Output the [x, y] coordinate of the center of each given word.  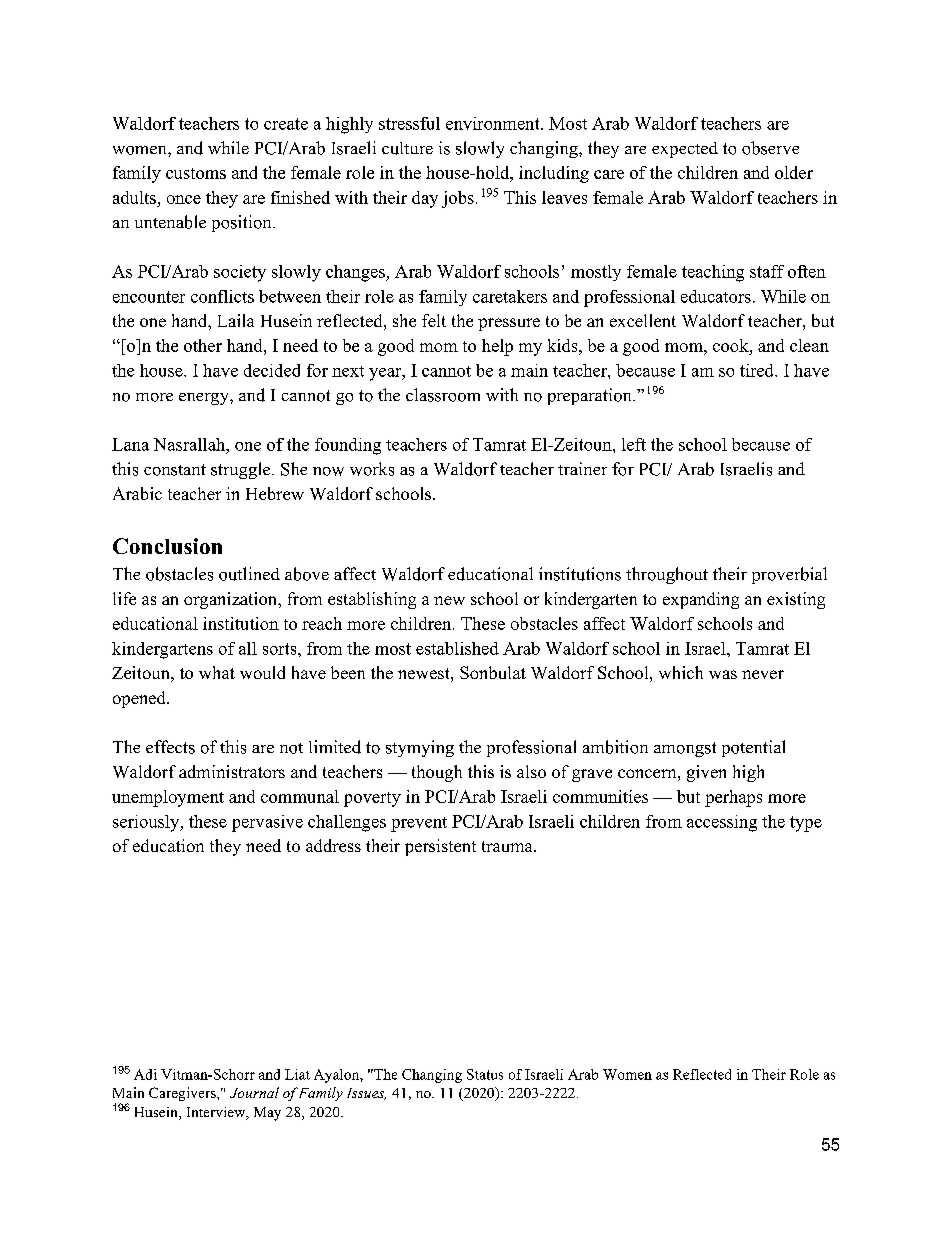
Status [485, 1074]
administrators [232, 771]
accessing [722, 823]
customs [196, 173]
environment [494, 123]
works [372, 469]
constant [175, 470]
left [634, 444]
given [706, 773]
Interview [217, 1113]
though [437, 773]
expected [685, 150]
